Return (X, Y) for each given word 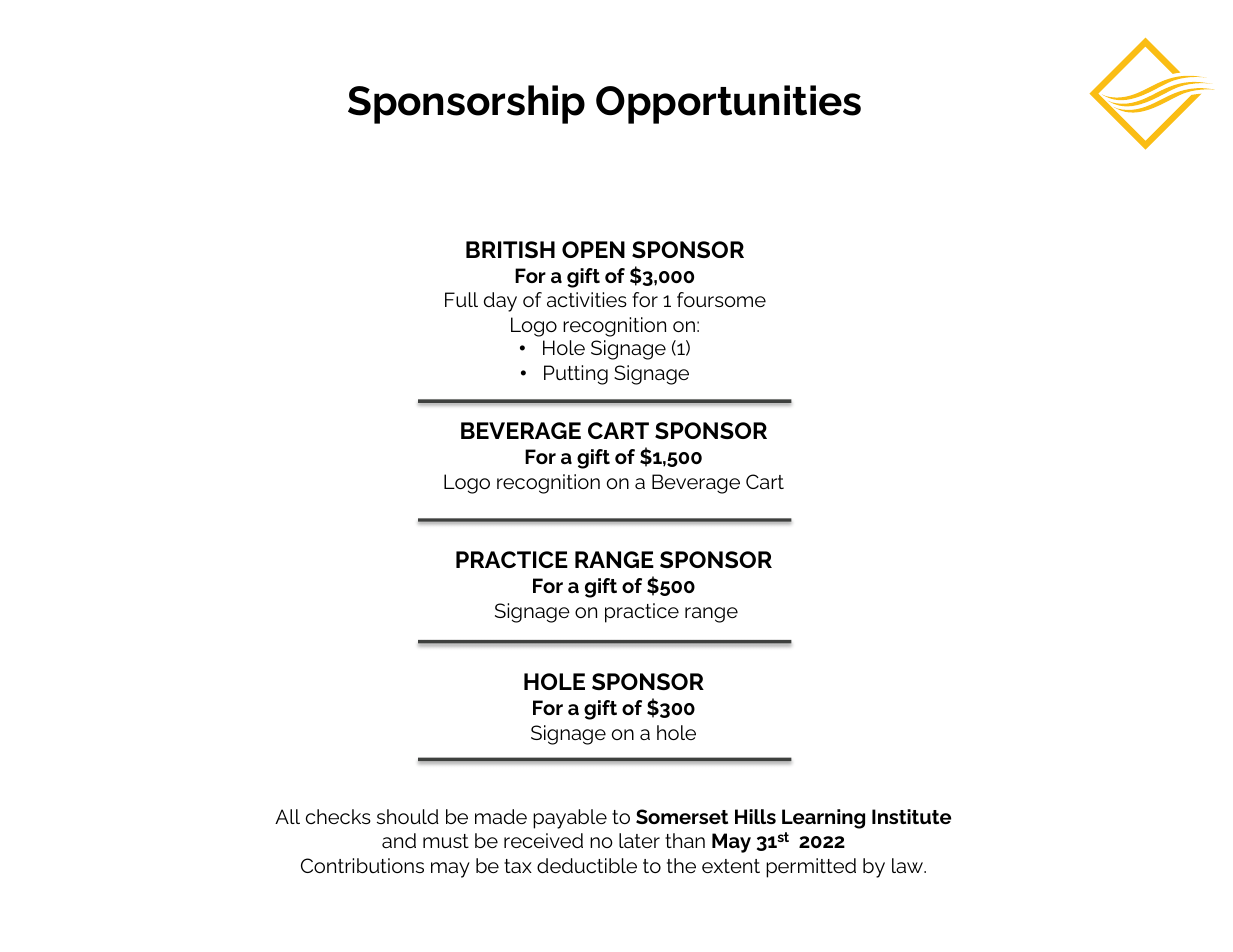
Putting (576, 375)
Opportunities (728, 104)
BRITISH (510, 249)
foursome (721, 299)
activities (587, 299)
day (500, 302)
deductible (587, 865)
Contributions (362, 865)
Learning (823, 819)
